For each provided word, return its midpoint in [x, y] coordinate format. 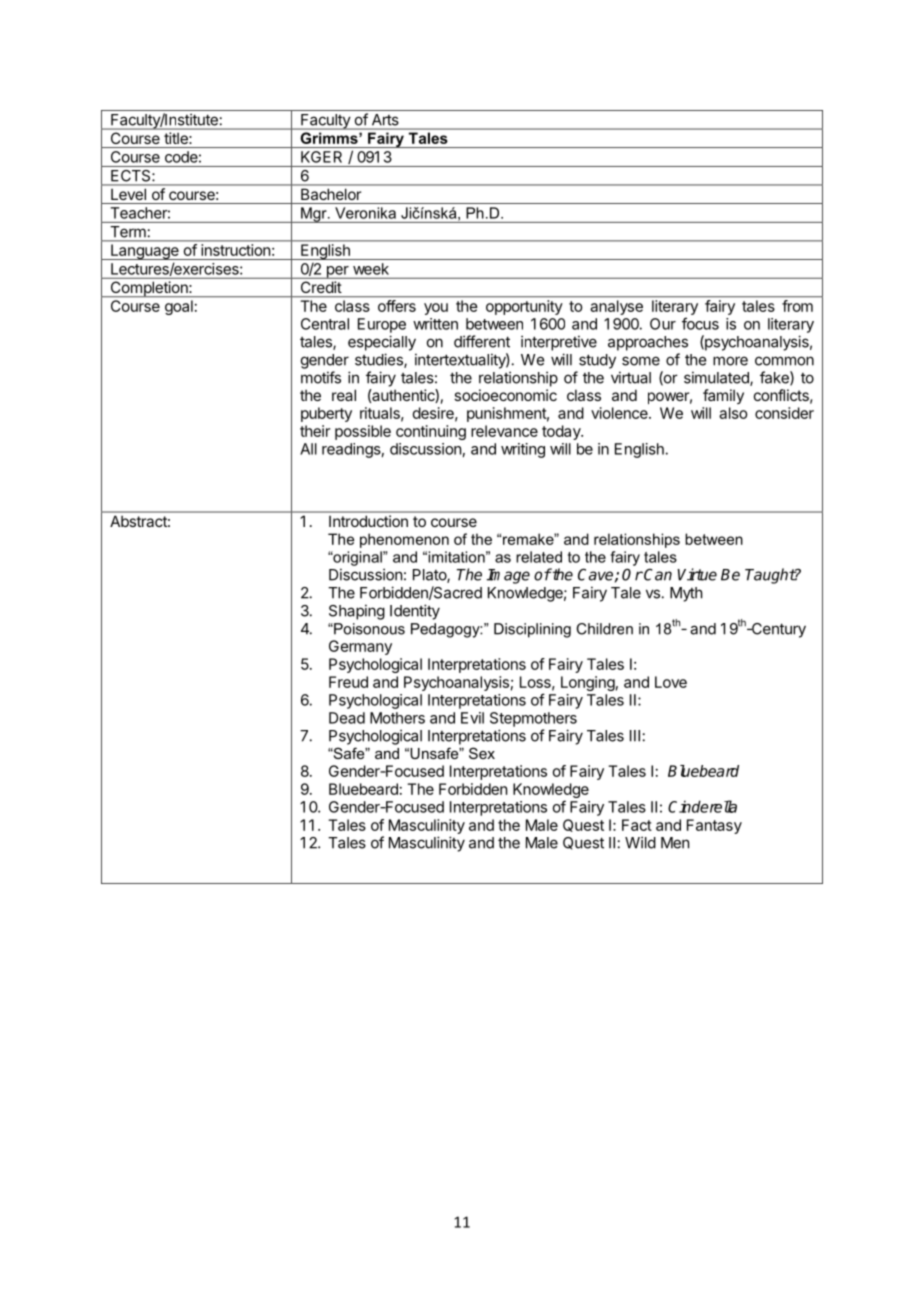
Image [508, 576]
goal [179, 307]
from [797, 306]
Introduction [368, 521]
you [436, 309]
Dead [347, 718]
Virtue [697, 574]
